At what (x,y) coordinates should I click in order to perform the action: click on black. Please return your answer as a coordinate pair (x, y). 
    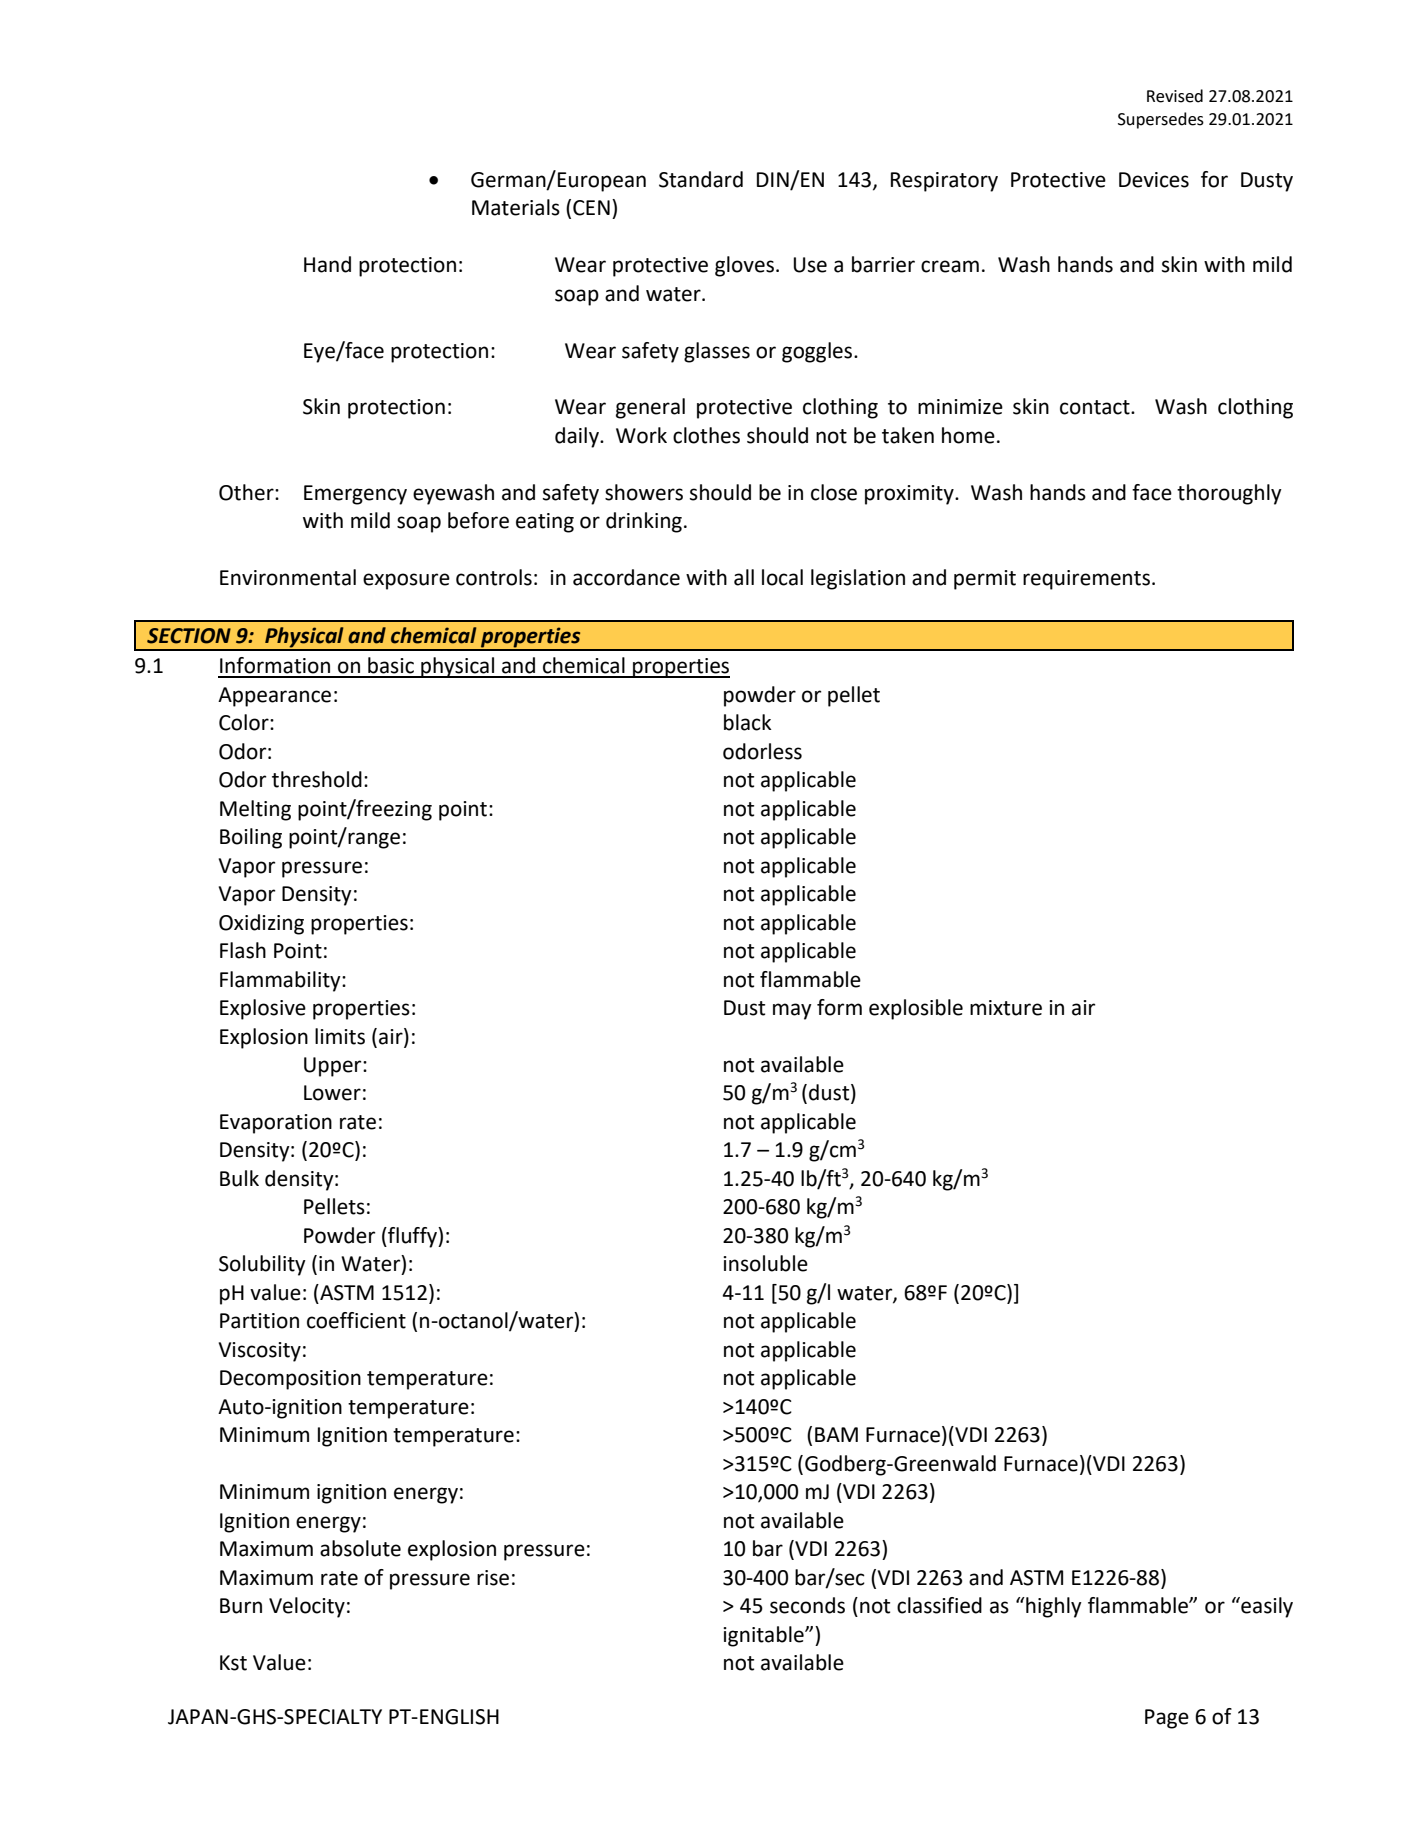
    Looking at the image, I should click on (747, 722).
